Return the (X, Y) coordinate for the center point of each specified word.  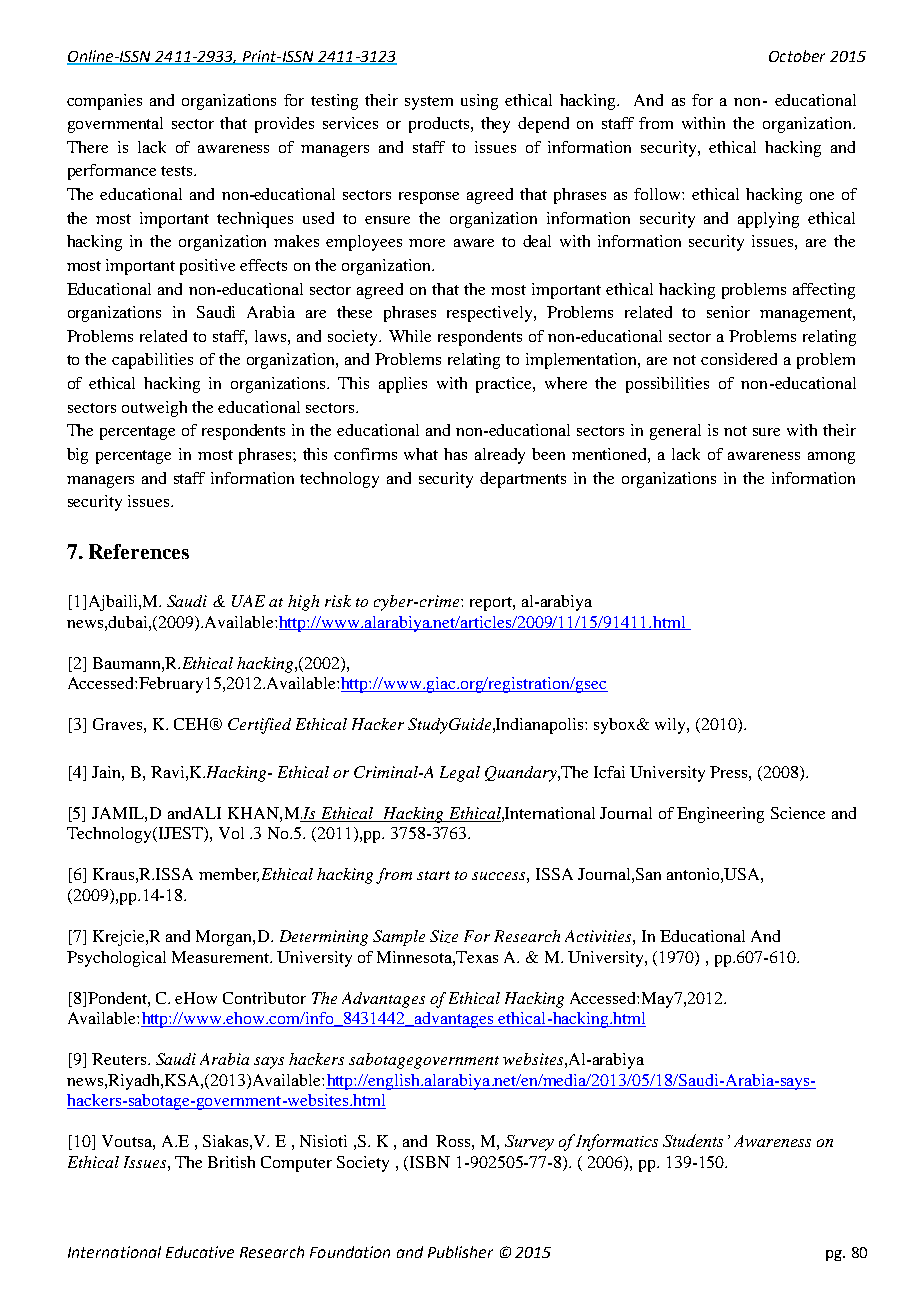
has (455, 454)
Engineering (720, 815)
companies (104, 102)
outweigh (154, 409)
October (797, 56)
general (675, 432)
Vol (231, 833)
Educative (200, 1252)
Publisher (460, 1252)
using (479, 102)
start (433, 875)
